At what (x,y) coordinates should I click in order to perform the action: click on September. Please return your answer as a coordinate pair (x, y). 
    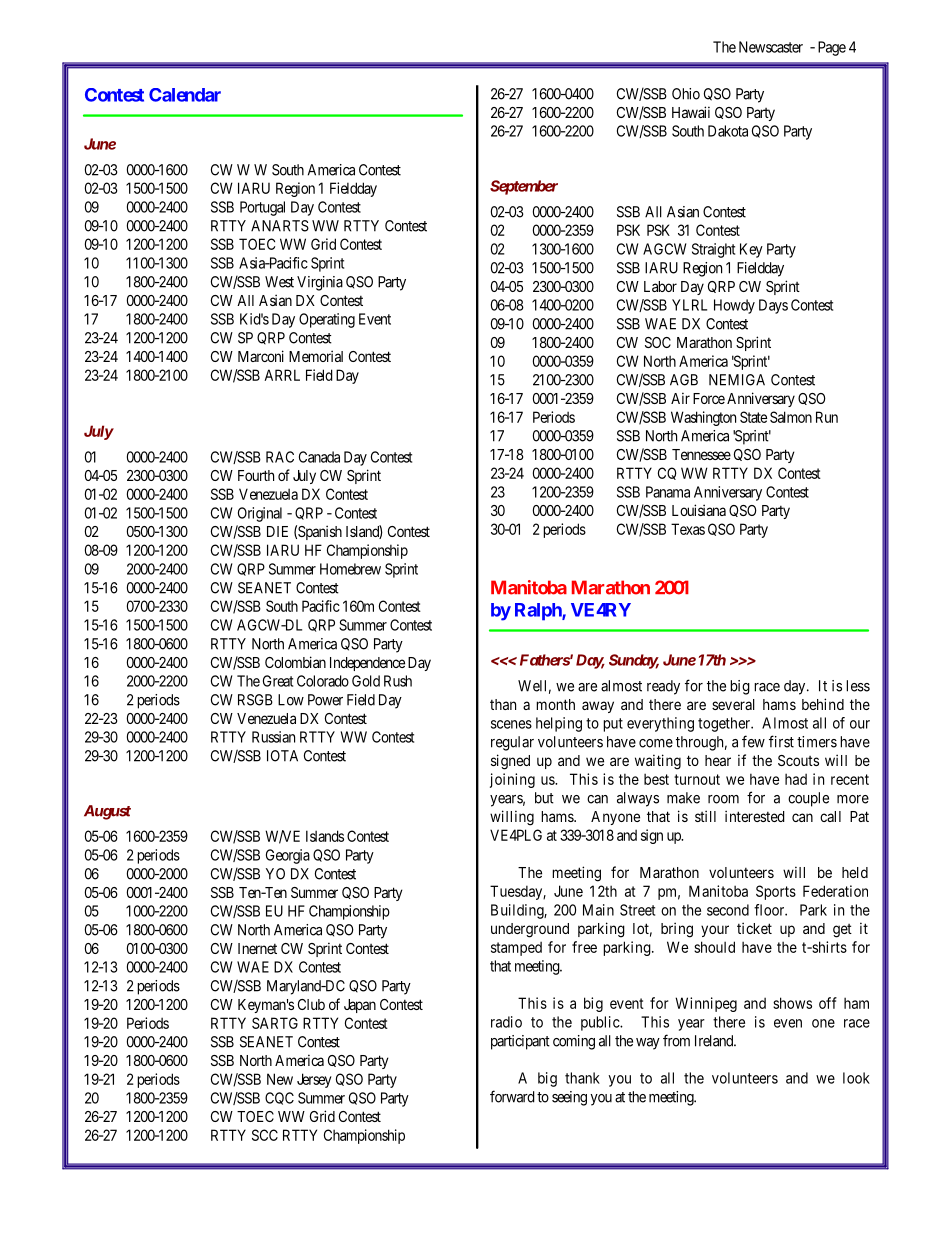
    Looking at the image, I should click on (524, 187).
